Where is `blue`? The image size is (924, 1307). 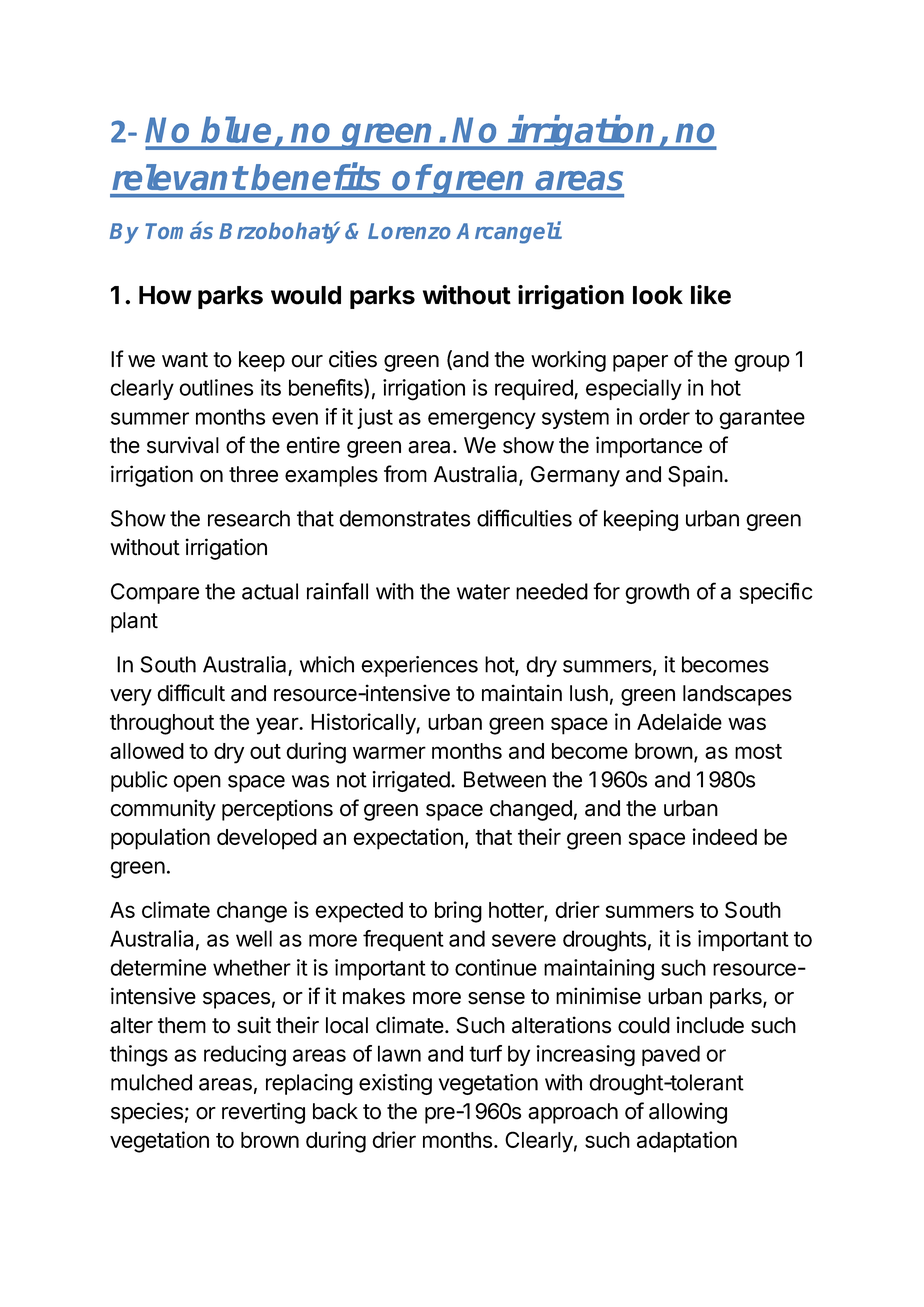 blue is located at coordinates (236, 129).
